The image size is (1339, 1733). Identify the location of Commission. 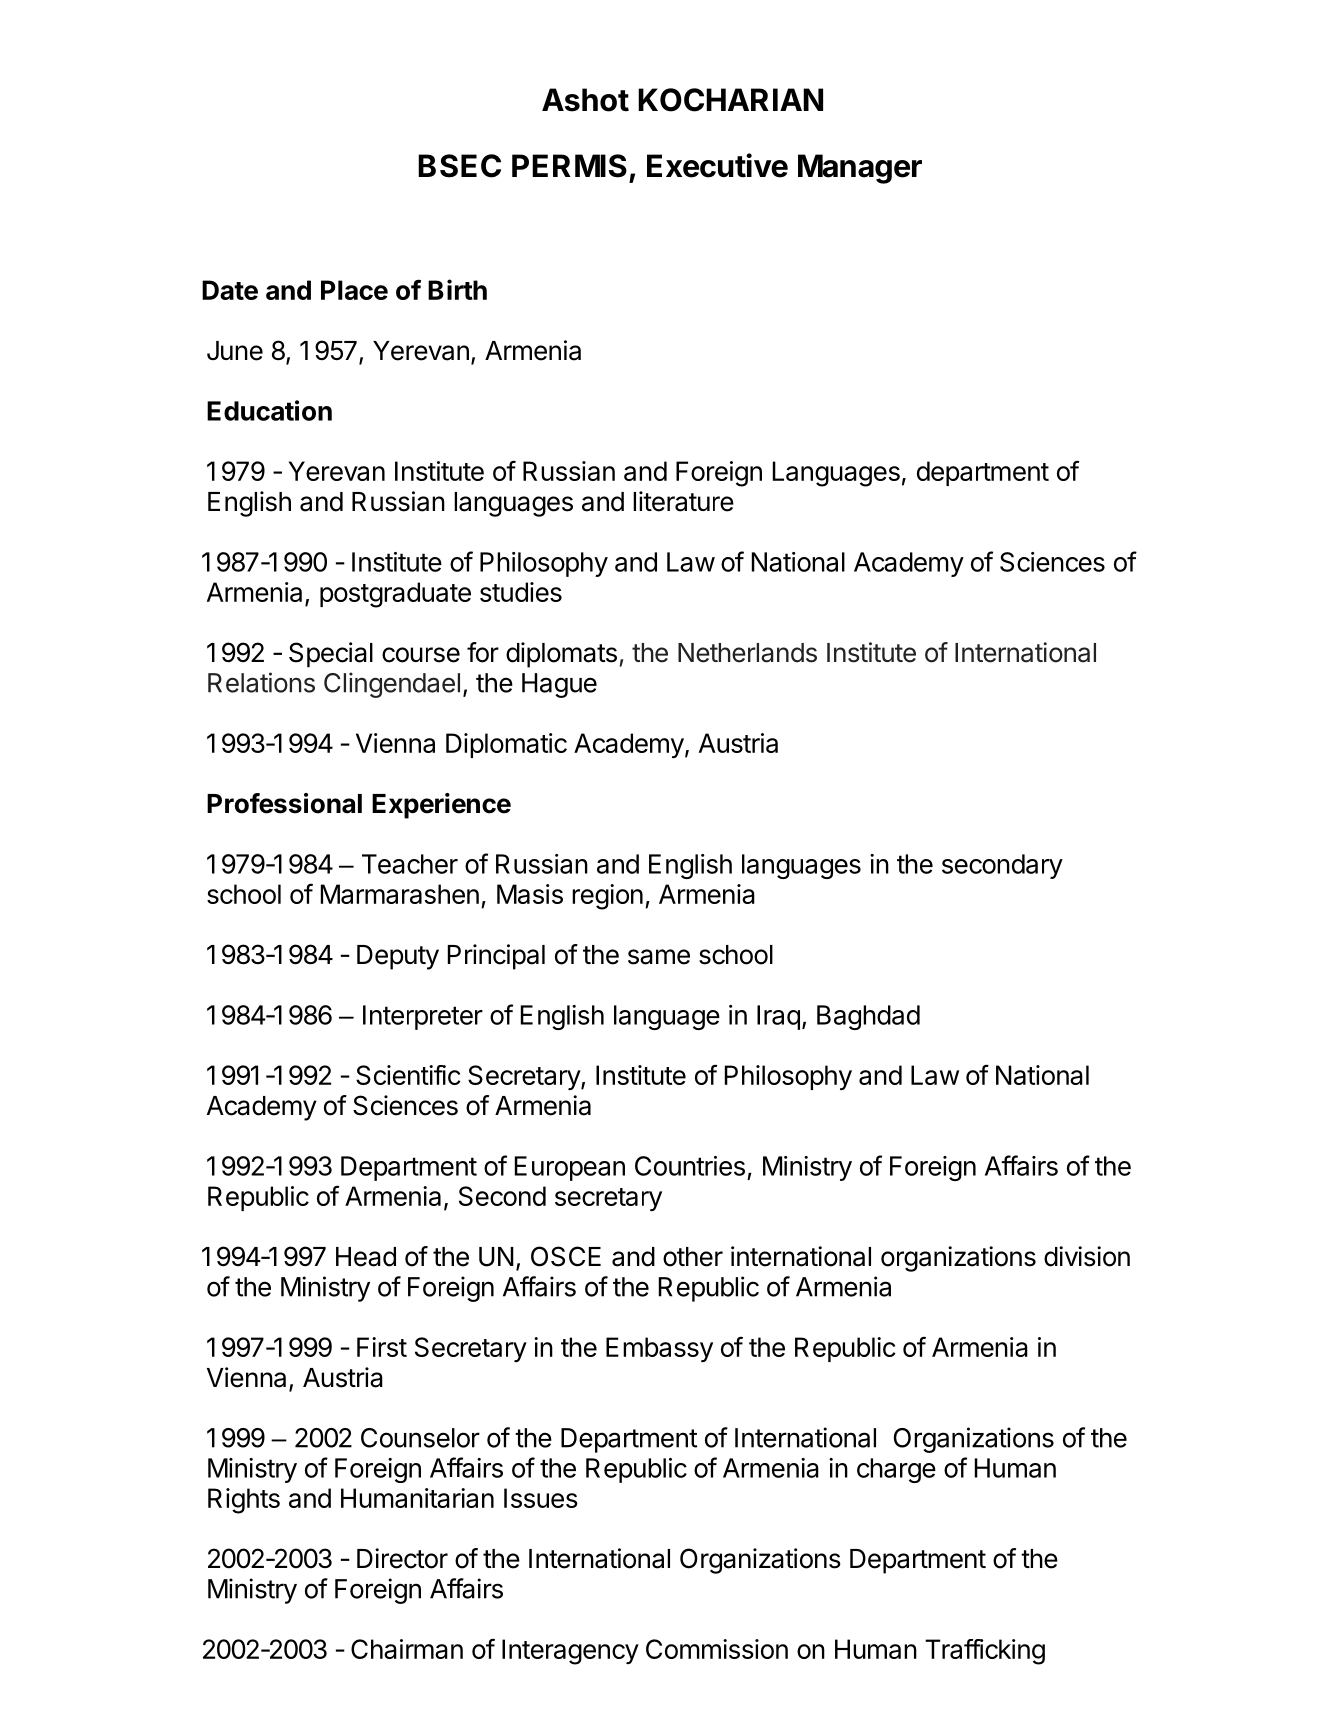
(717, 1649).
